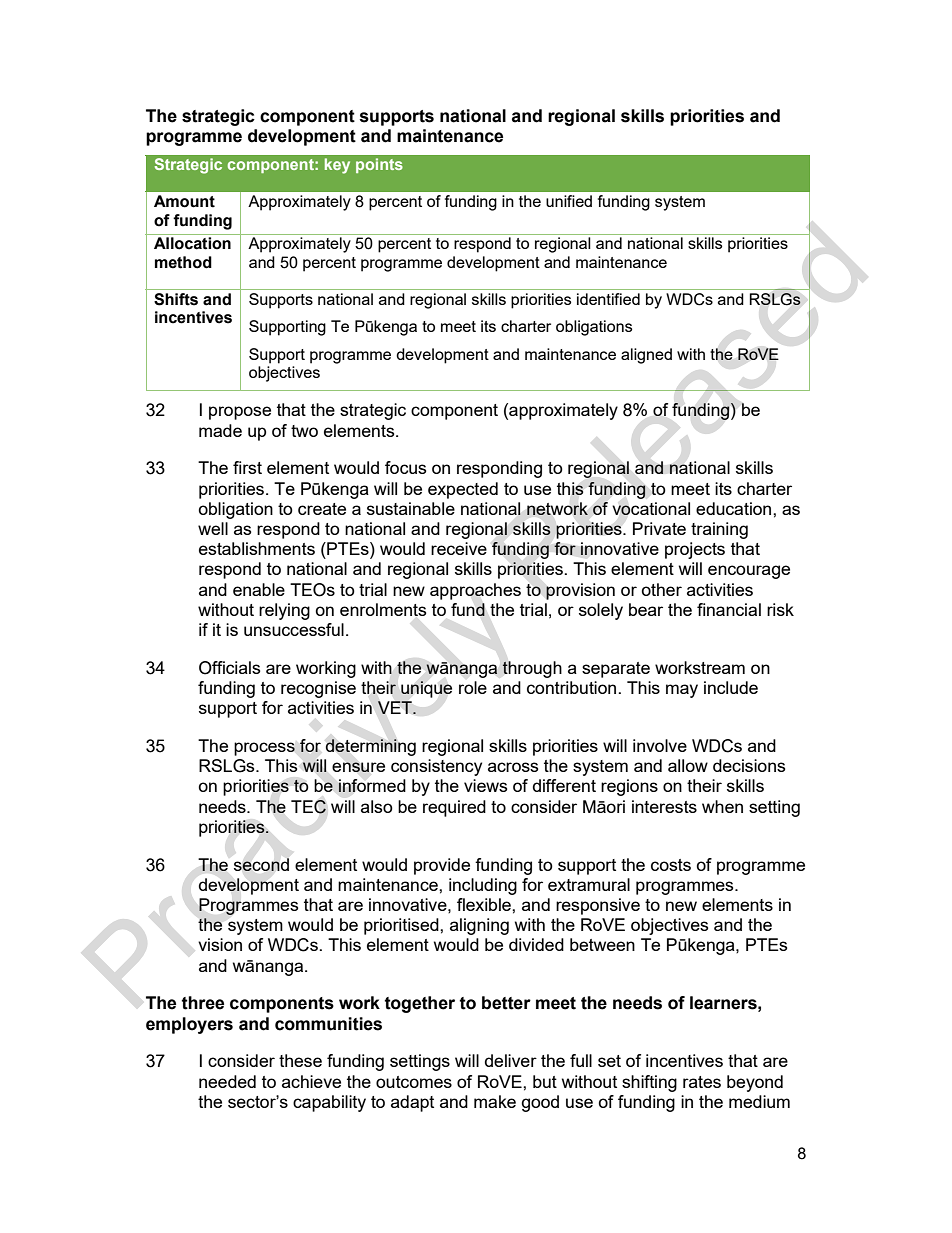 The height and width of the screenshot is (1233, 952). Describe the element at coordinates (569, 201) in the screenshot. I see `unified` at that location.
